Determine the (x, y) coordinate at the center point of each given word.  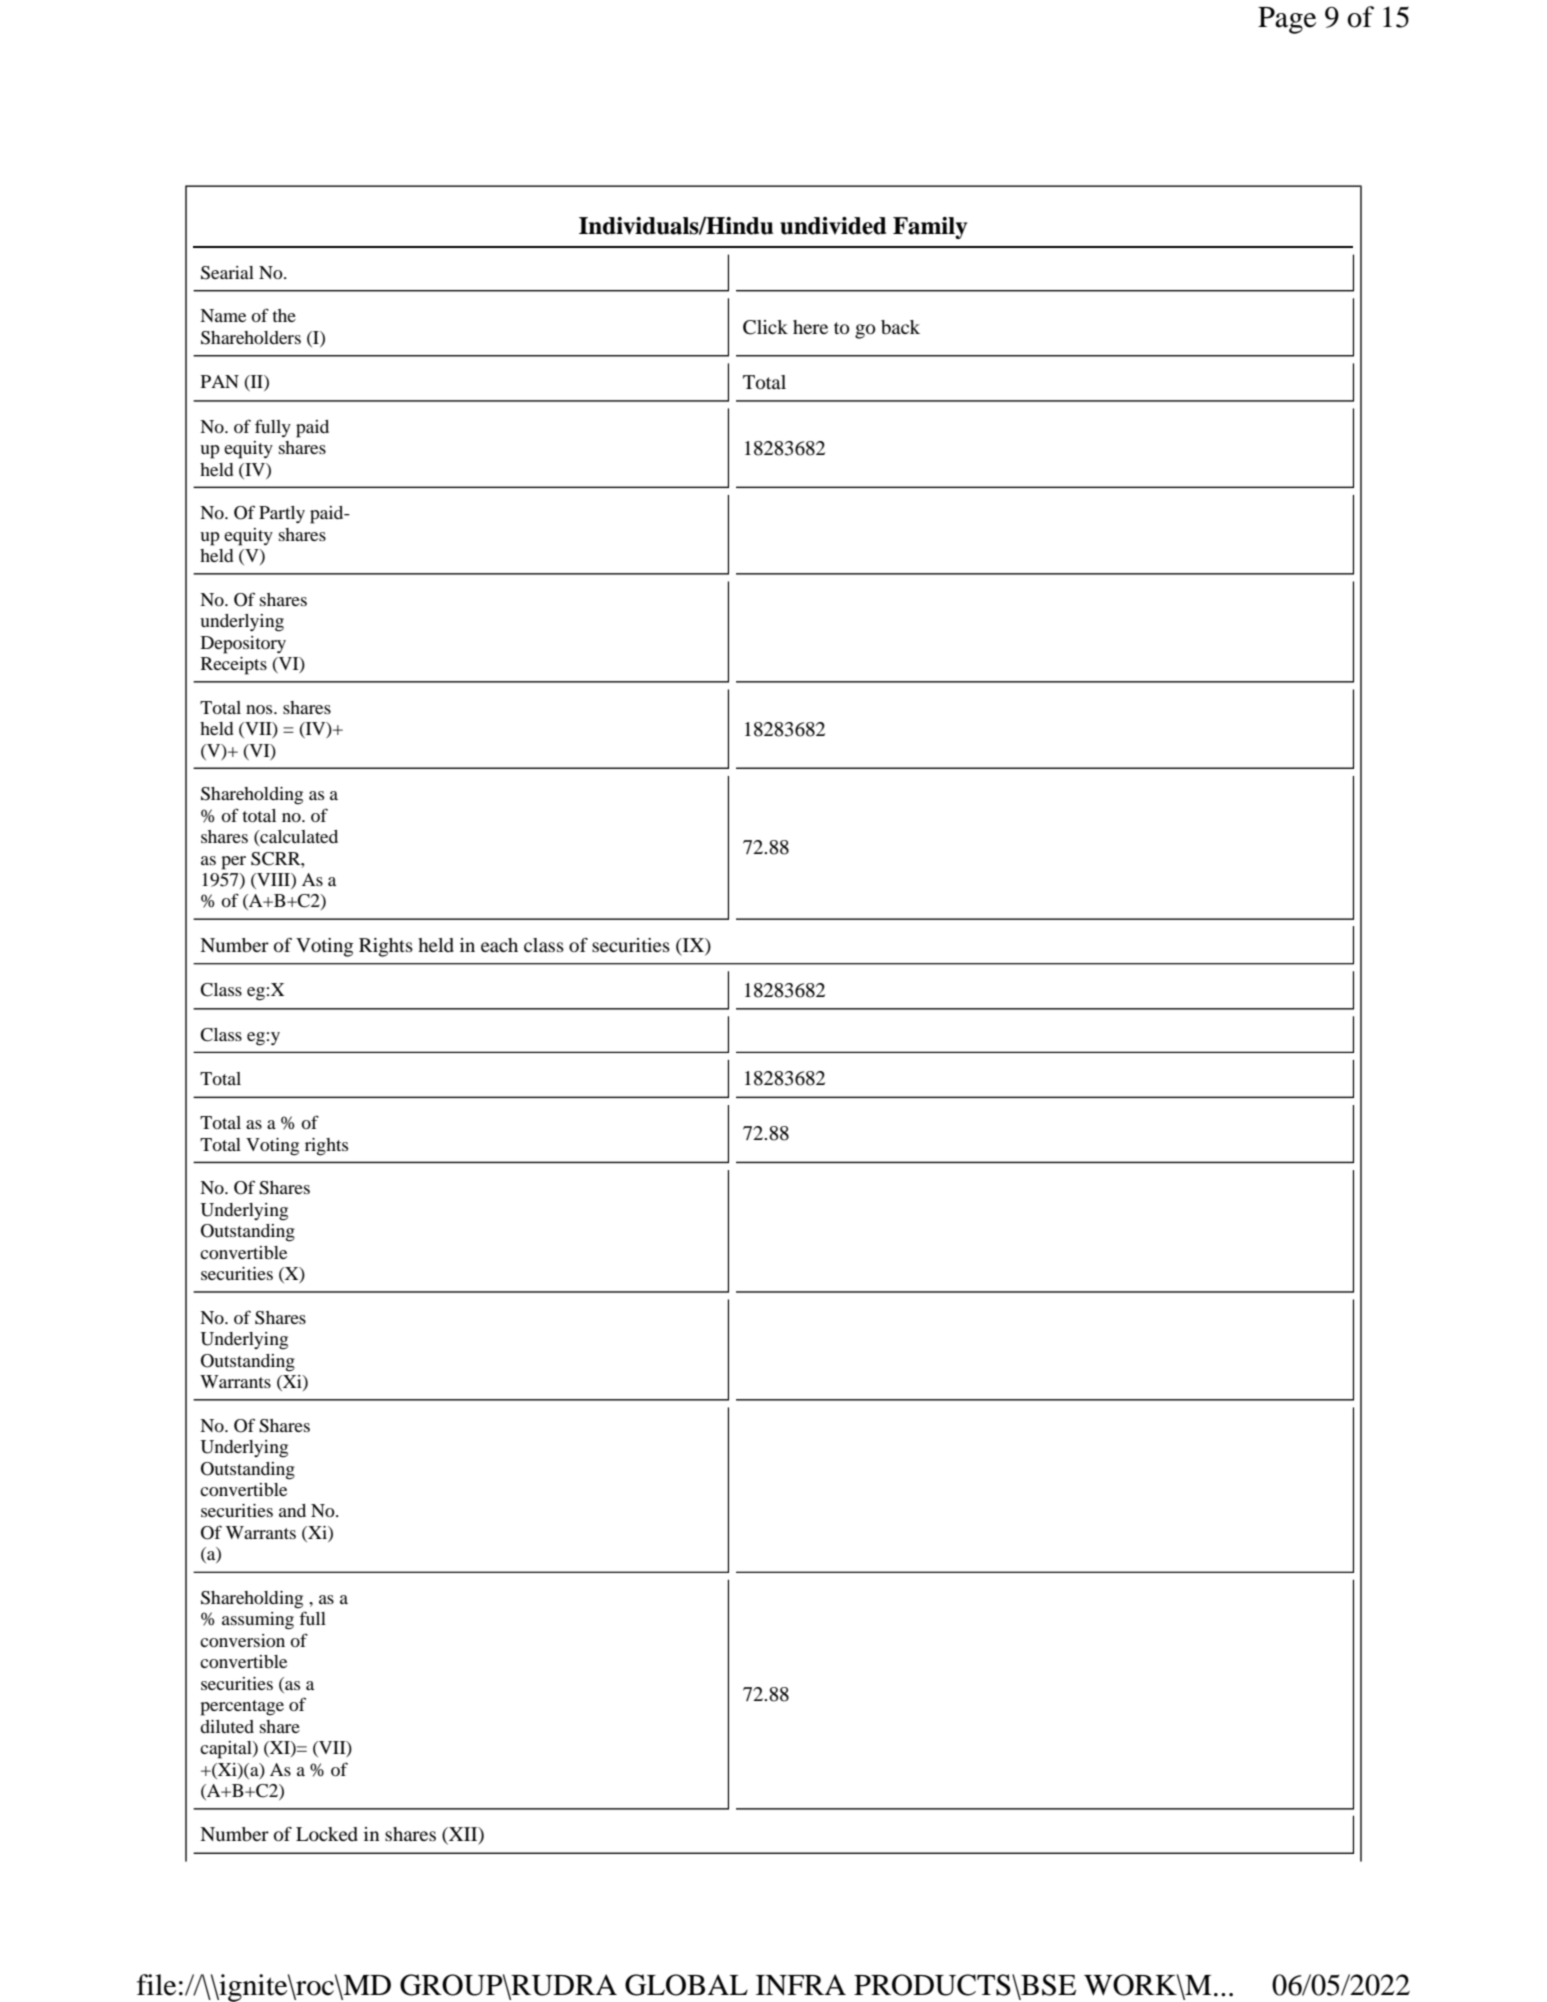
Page (1287, 20)
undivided (833, 226)
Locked (327, 1834)
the (284, 315)
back (900, 327)
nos (260, 709)
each (499, 945)
